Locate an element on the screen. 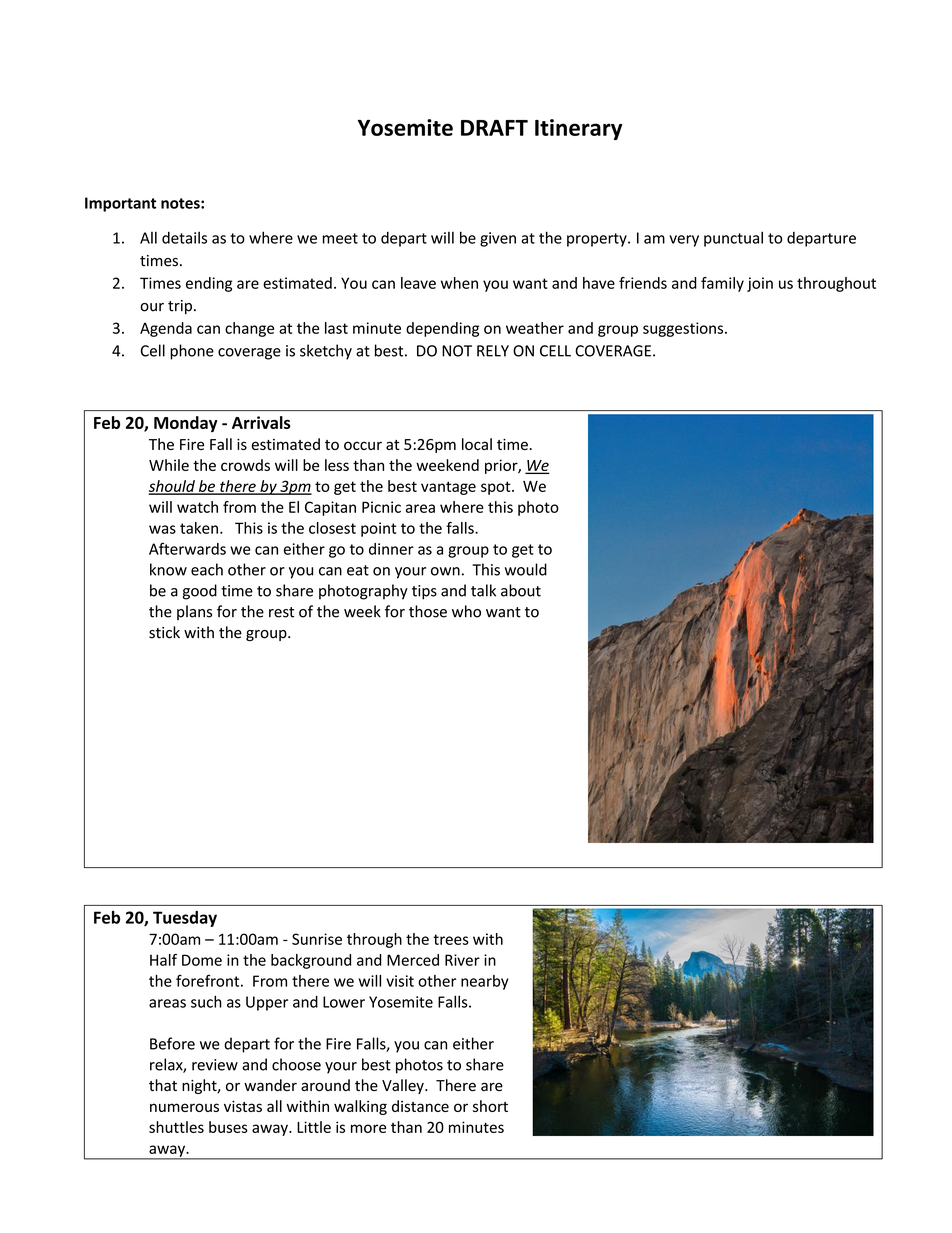 The image size is (952, 1233). vantage is located at coordinates (448, 488).
